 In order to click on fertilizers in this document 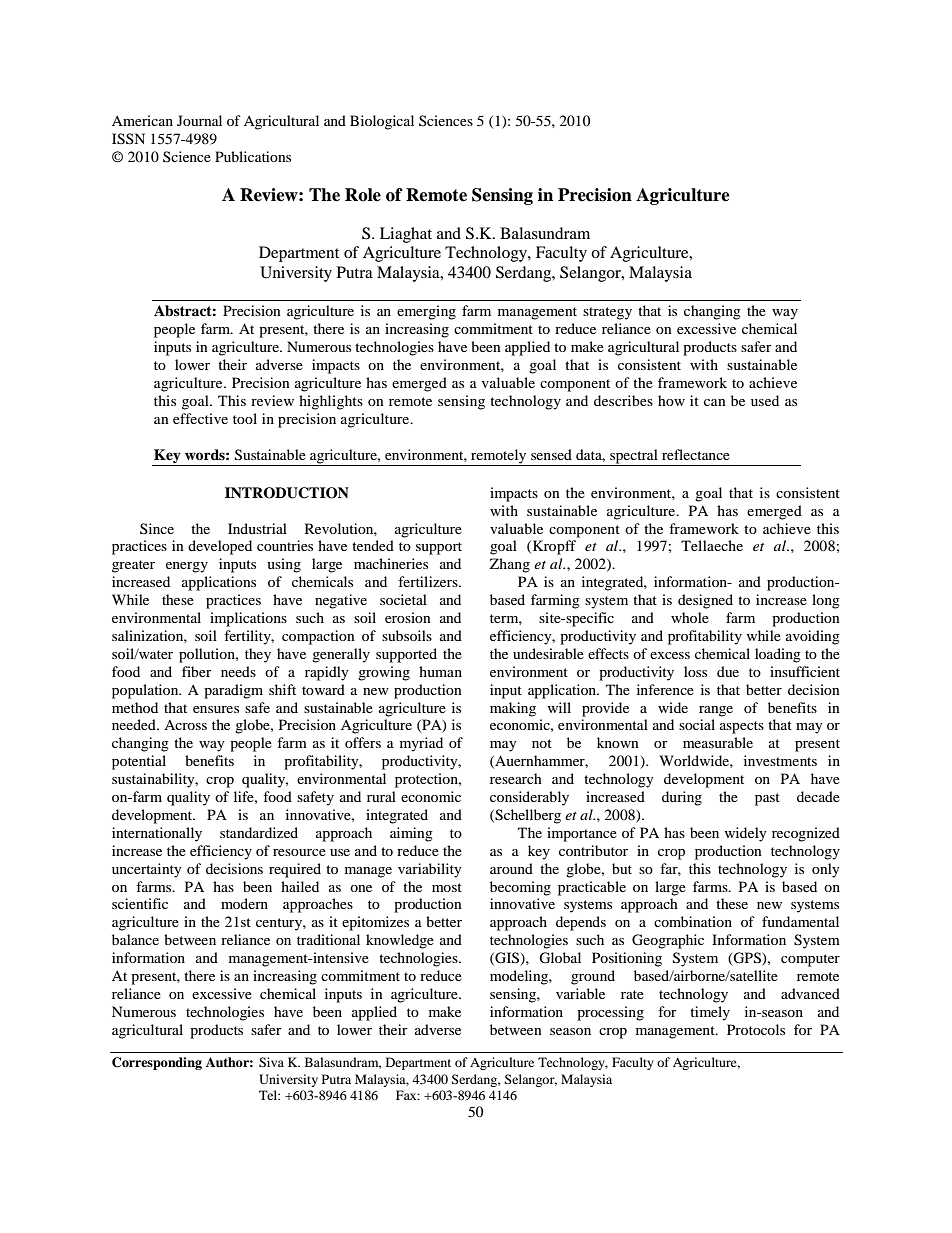, I will do `click(429, 581)`.
